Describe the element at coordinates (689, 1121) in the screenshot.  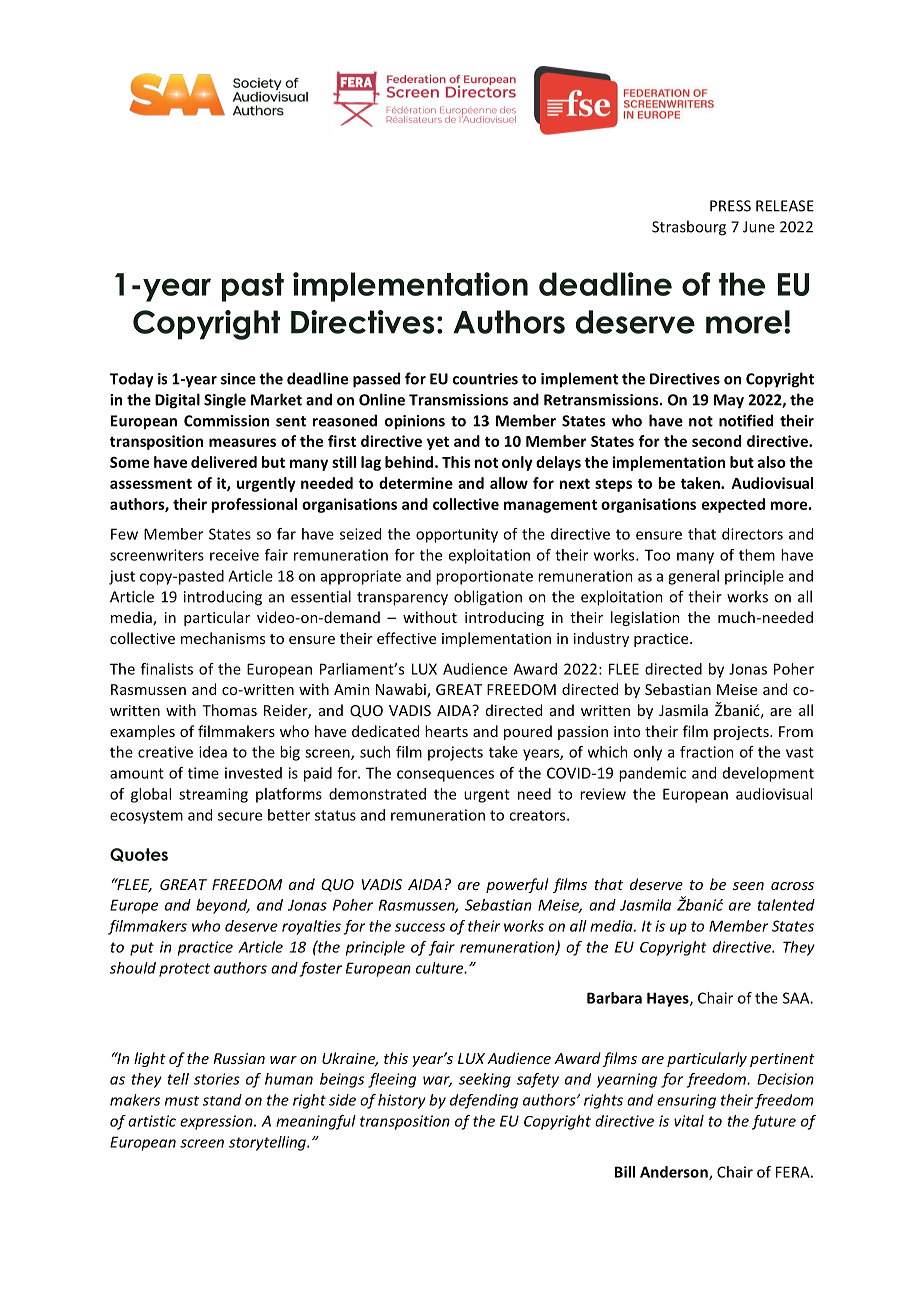
I see `vital` at that location.
